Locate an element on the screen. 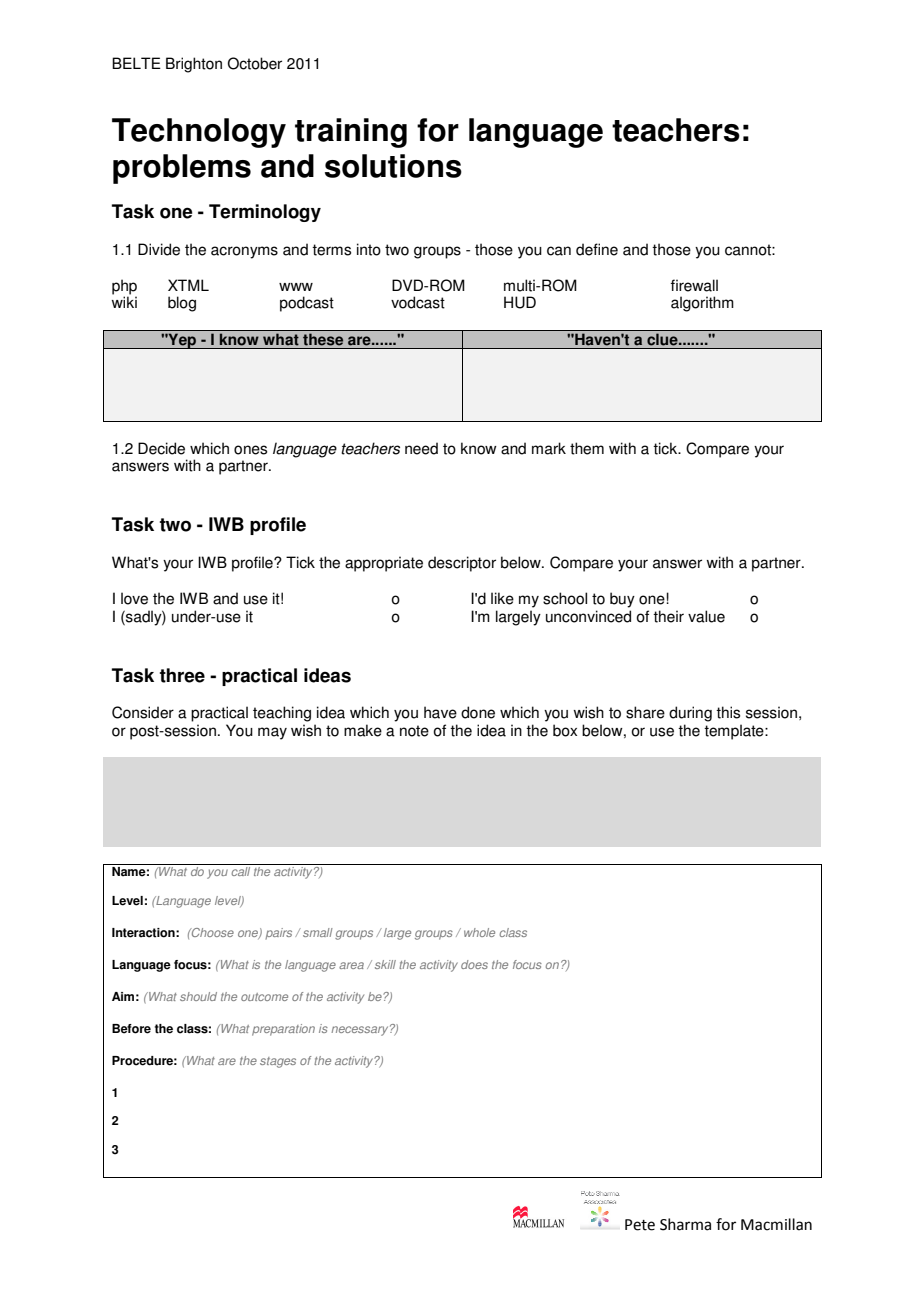 The height and width of the screenshot is (1308, 924). stages is located at coordinates (278, 1062).
